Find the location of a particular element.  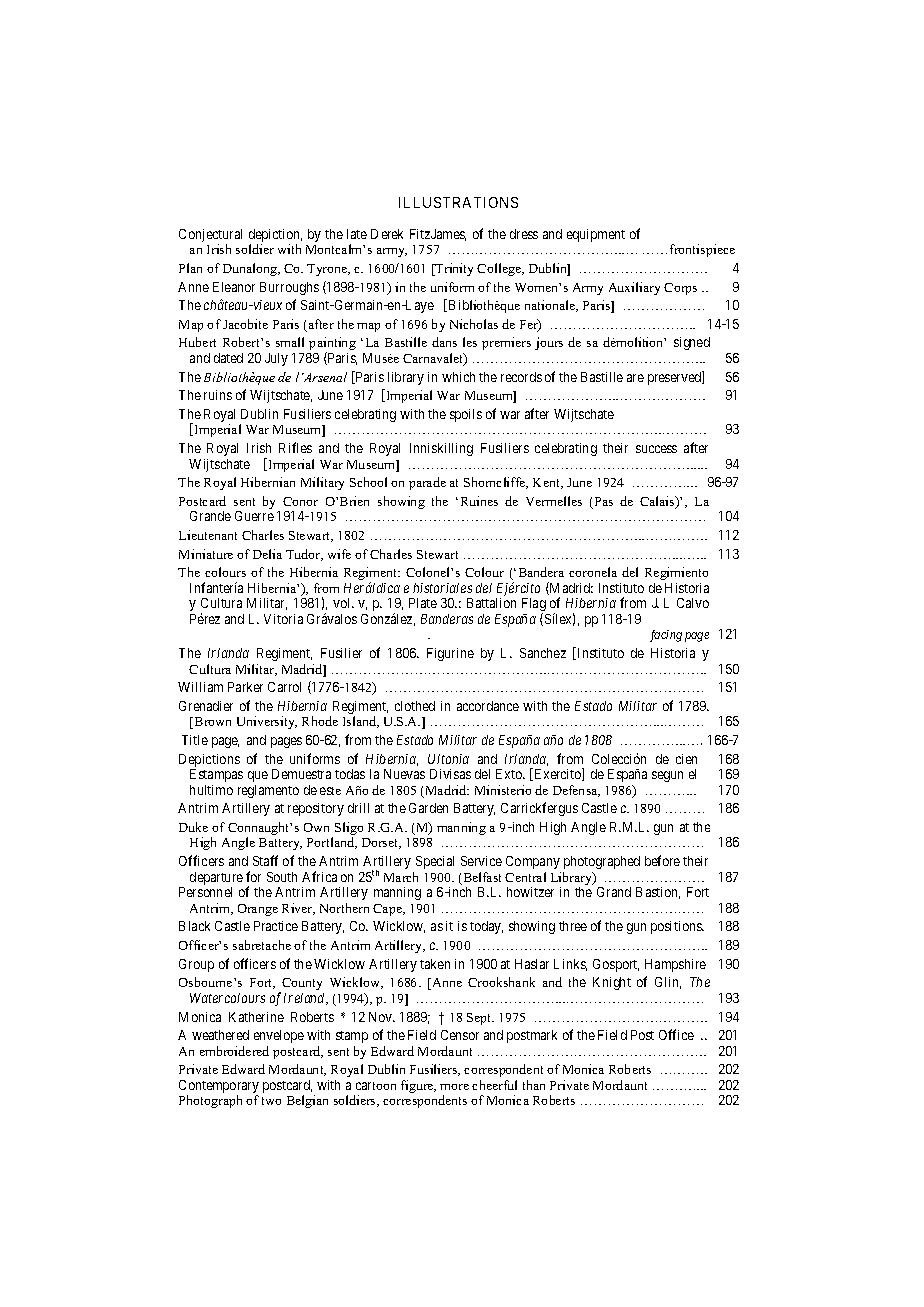

ILLUSTRATIONS is located at coordinates (458, 202).
